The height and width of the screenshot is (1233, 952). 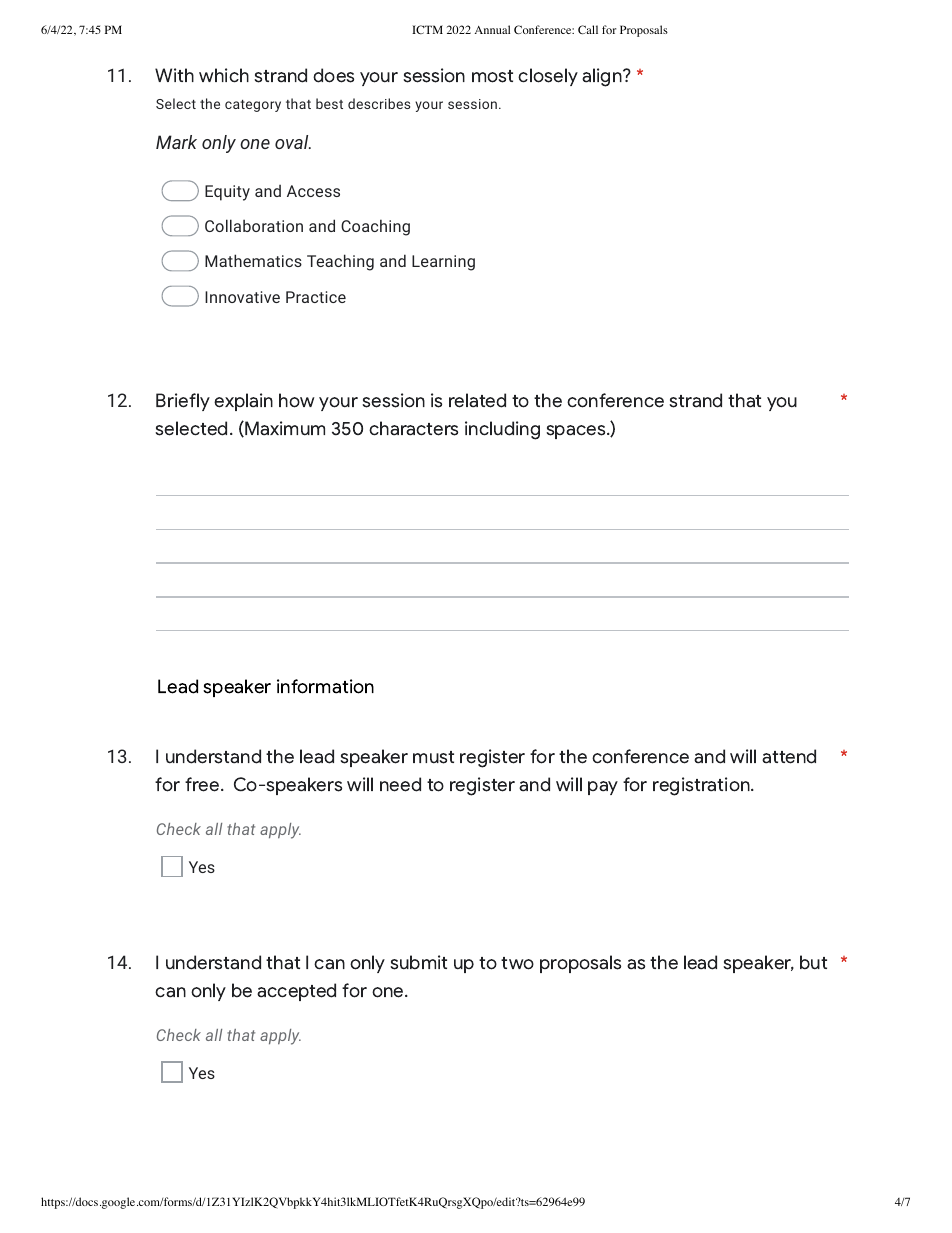 I want to click on attend, so click(x=789, y=756).
